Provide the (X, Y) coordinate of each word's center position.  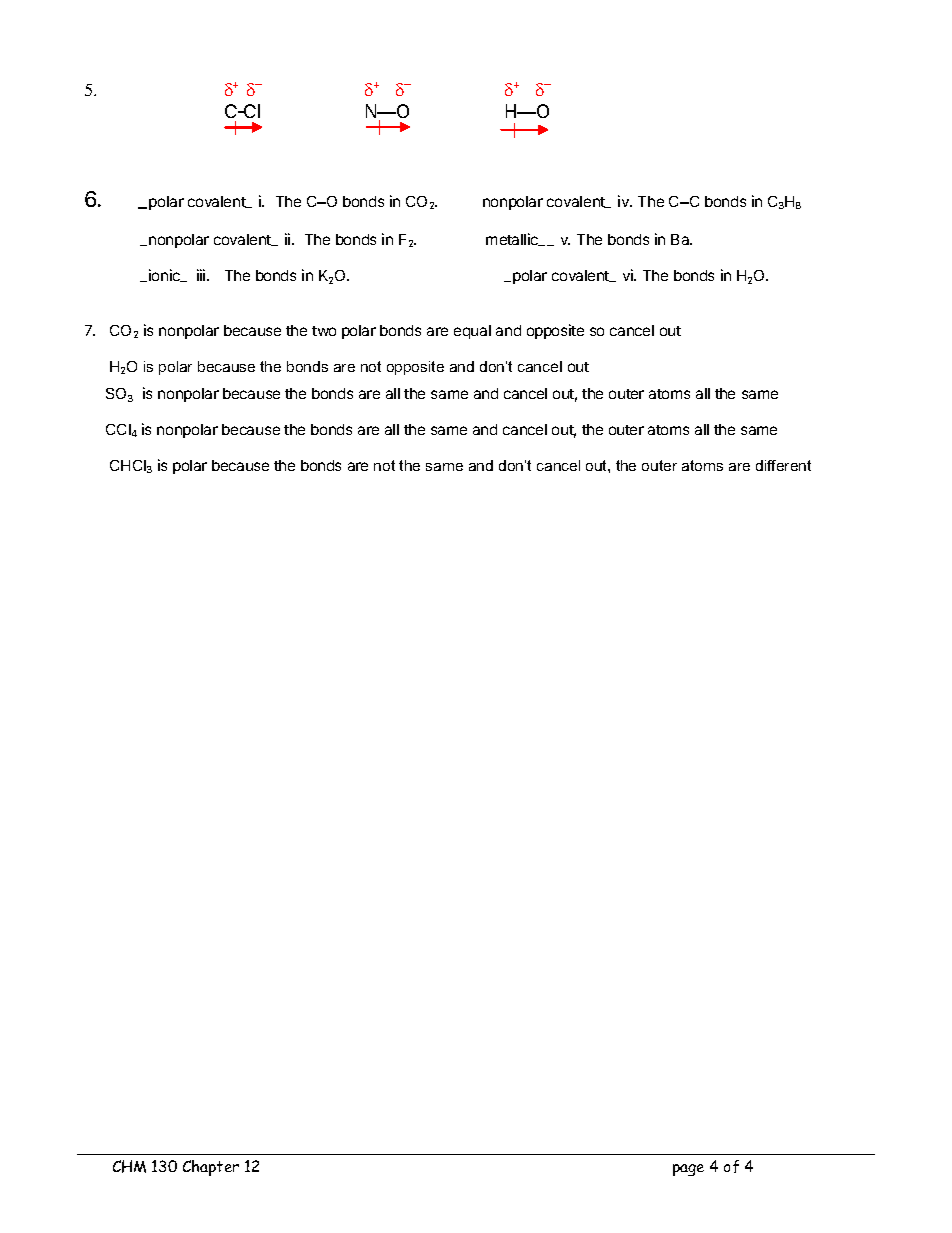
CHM (129, 1166)
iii (202, 275)
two (324, 331)
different (783, 465)
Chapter (211, 1168)
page (688, 1170)
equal (472, 332)
